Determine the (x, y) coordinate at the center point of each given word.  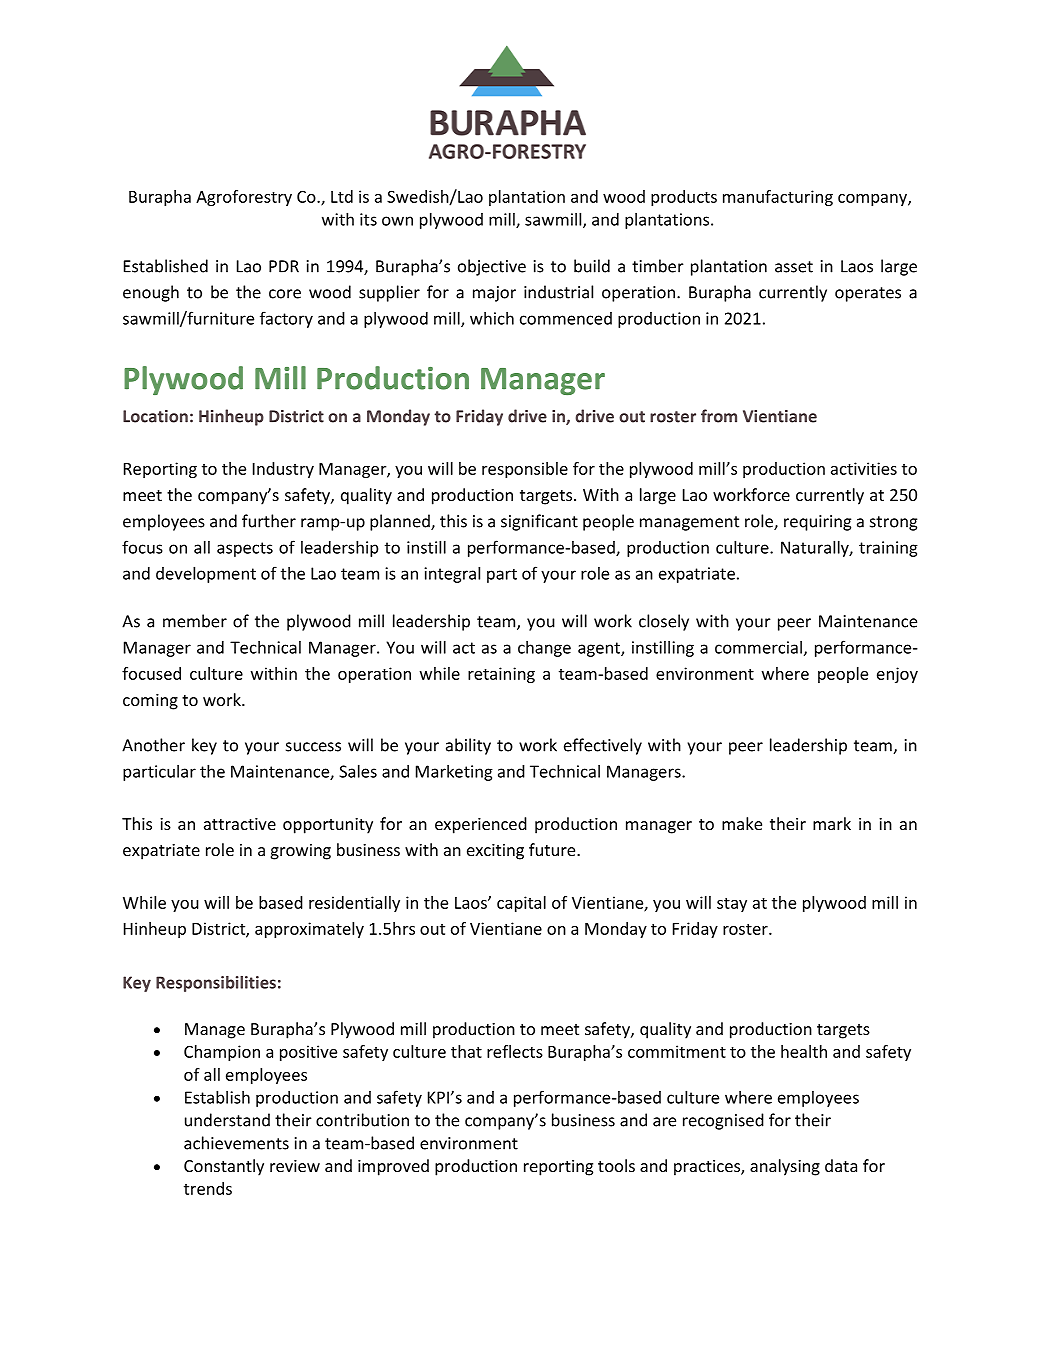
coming (150, 702)
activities (864, 468)
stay (732, 905)
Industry (283, 470)
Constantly (224, 1167)
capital (521, 904)
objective (492, 267)
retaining (501, 675)
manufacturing (778, 198)
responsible (525, 470)
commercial (758, 647)
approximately (309, 930)
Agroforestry (244, 198)
